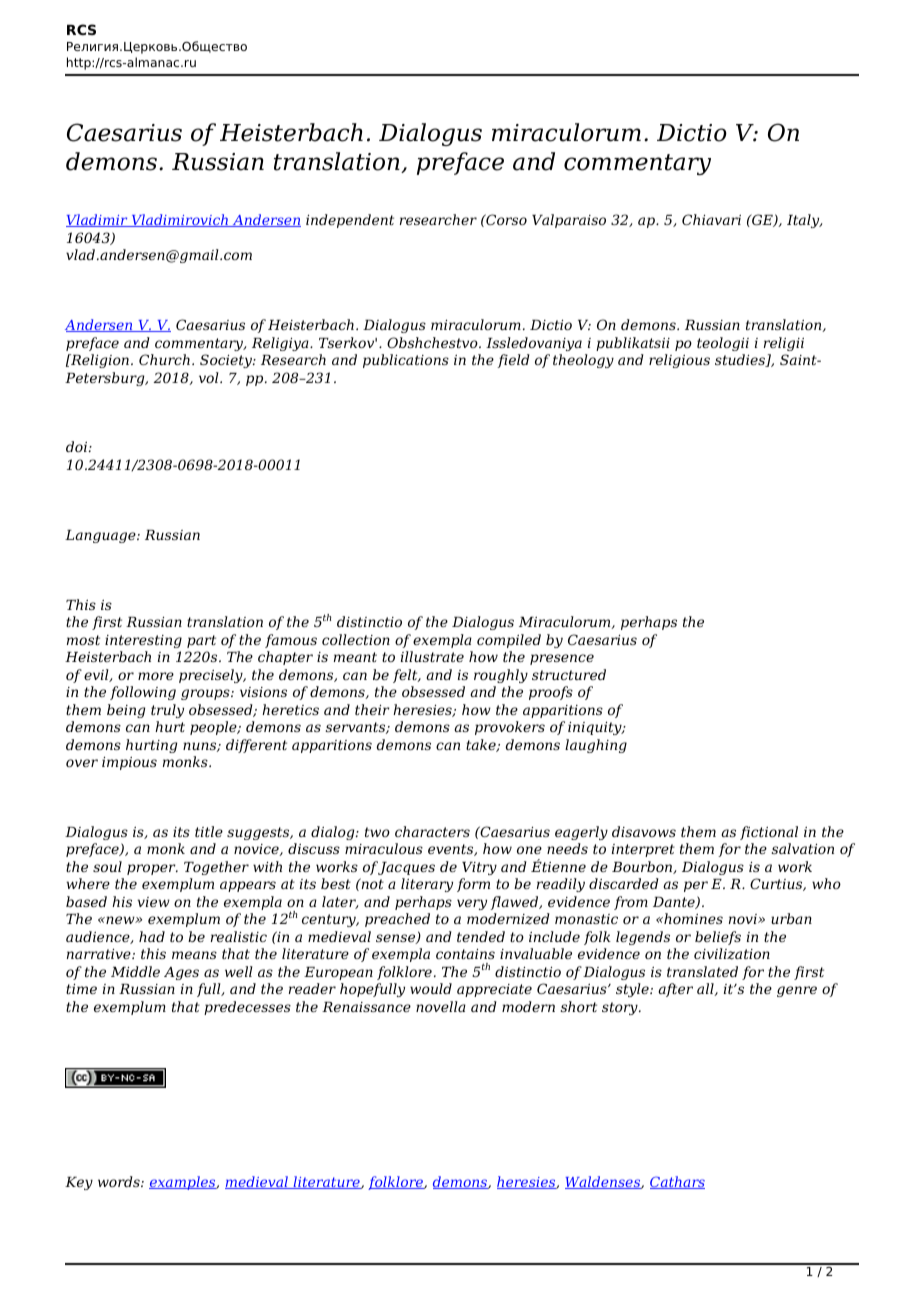 The image size is (924, 1308). I want to click on Corso, so click(505, 219).
